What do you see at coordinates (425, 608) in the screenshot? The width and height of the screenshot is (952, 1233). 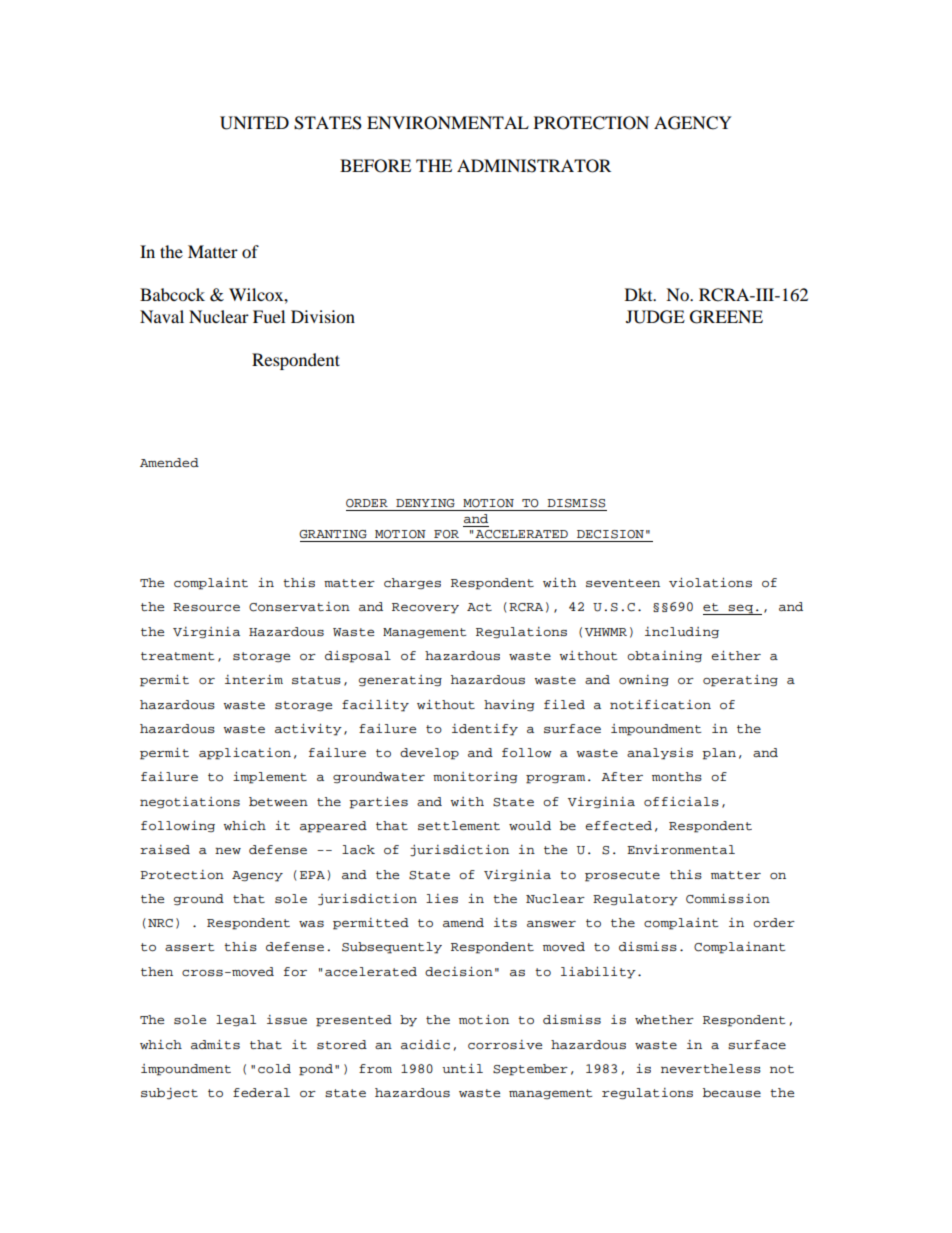 I see `Recovery` at bounding box center [425, 608].
